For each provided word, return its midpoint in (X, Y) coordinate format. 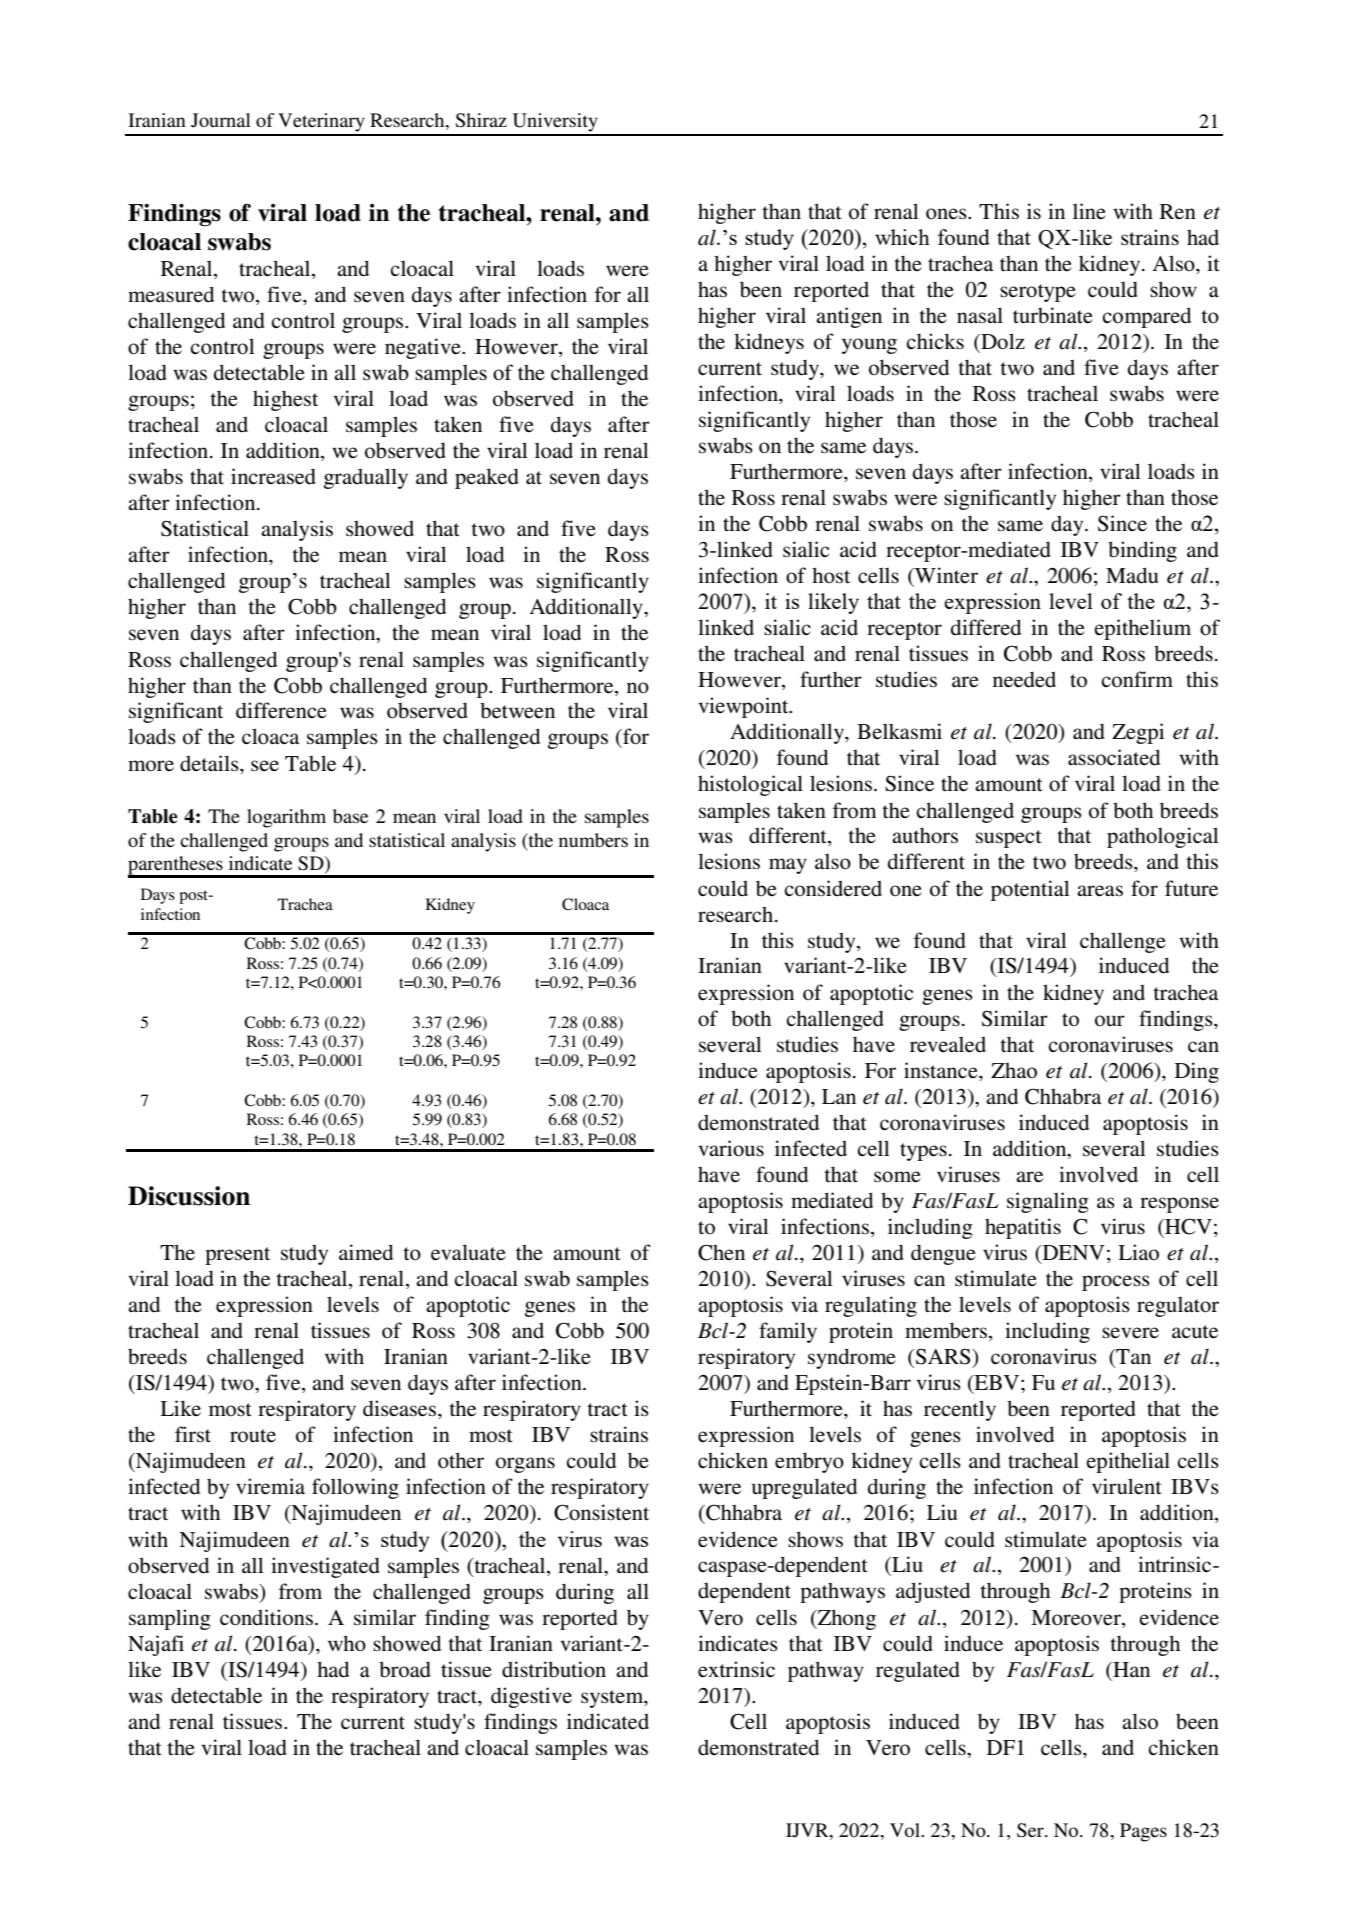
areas (1100, 891)
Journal (221, 120)
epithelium (1142, 629)
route (253, 1436)
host (831, 575)
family (788, 1332)
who (347, 1643)
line (1089, 211)
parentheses (176, 866)
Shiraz (481, 120)
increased (273, 476)
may (788, 866)
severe (1130, 1333)
